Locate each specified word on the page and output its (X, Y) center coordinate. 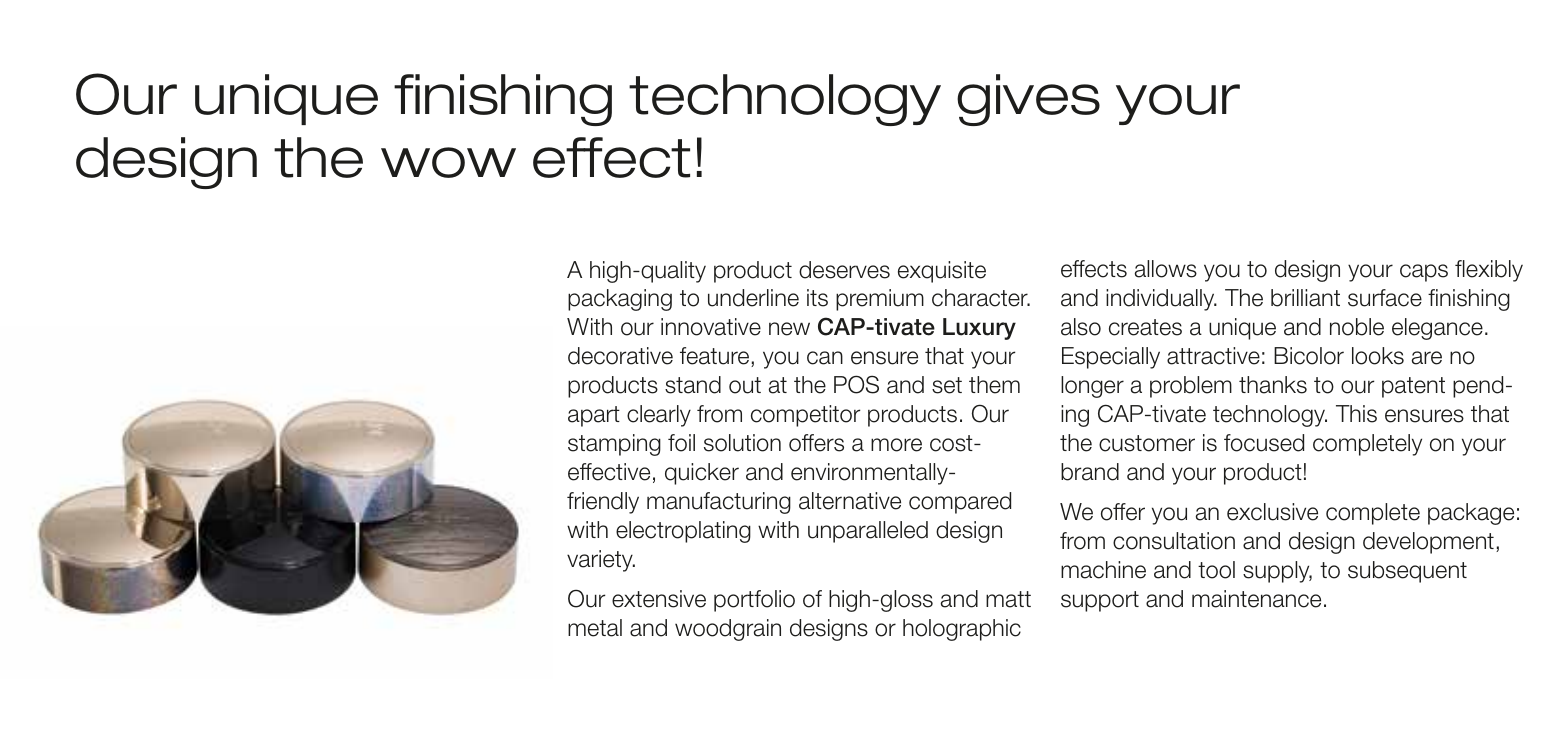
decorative (620, 356)
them (994, 385)
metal (595, 628)
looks (1378, 356)
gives (1028, 100)
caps (1424, 273)
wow (448, 162)
